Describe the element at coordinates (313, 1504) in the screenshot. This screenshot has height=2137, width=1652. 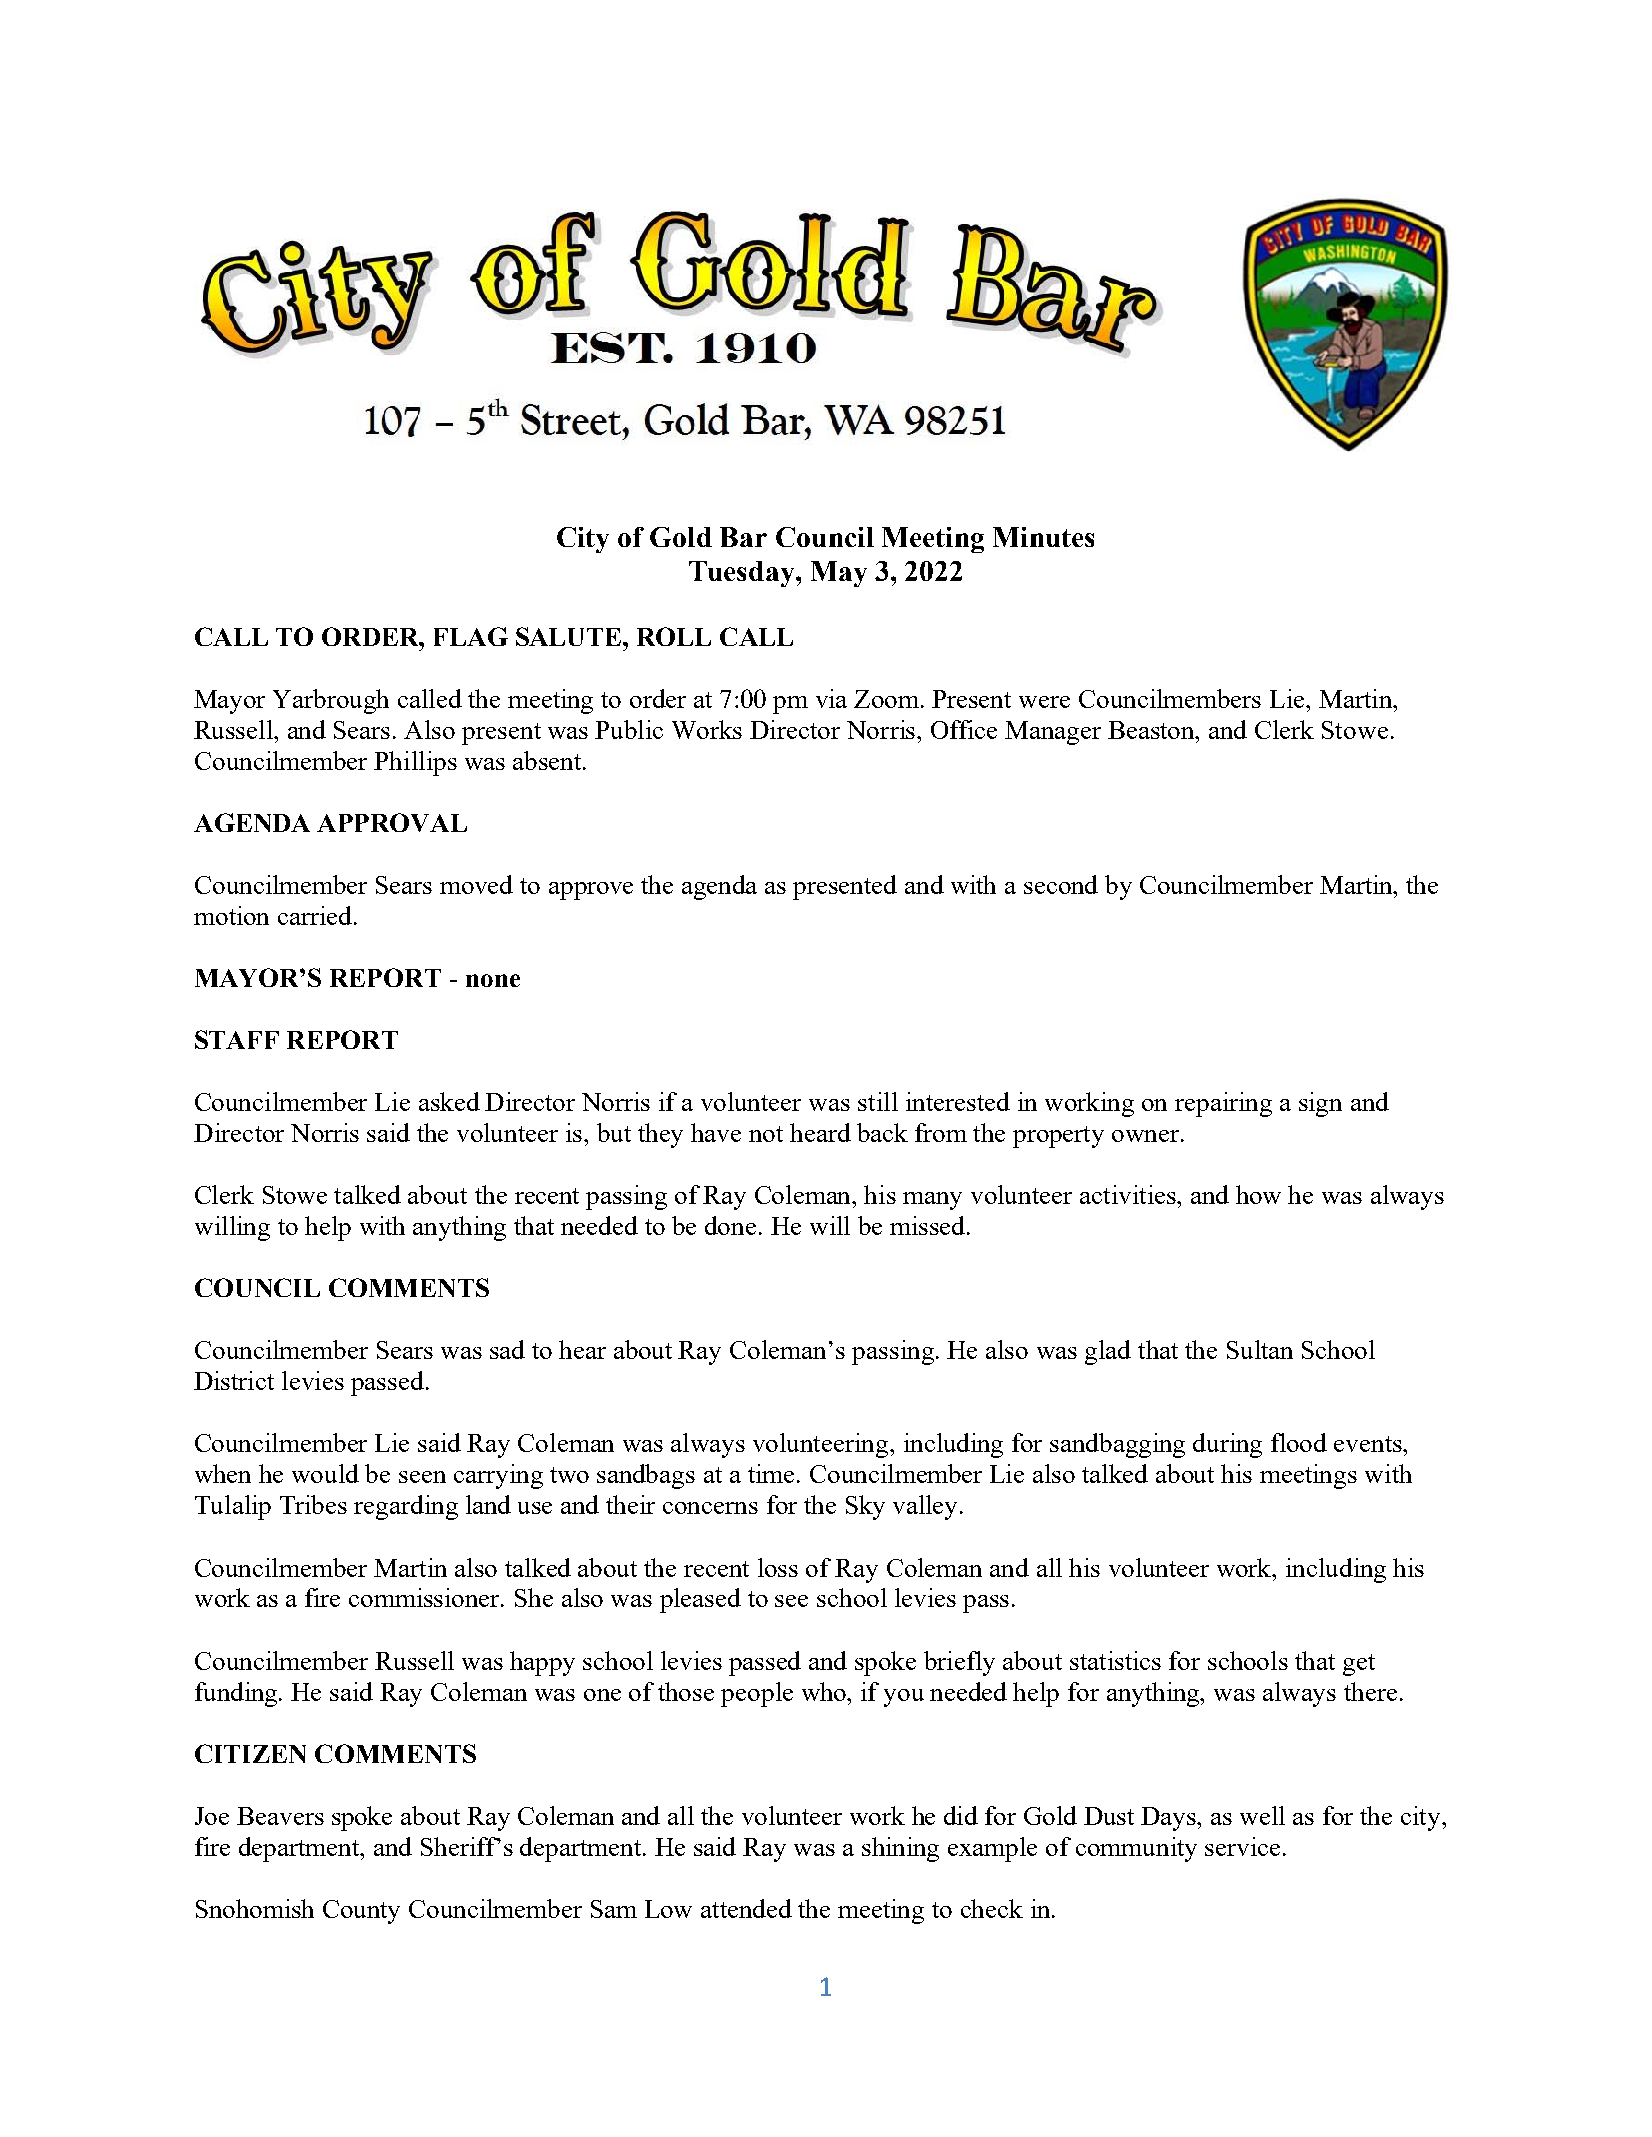
I see `Tribes` at that location.
